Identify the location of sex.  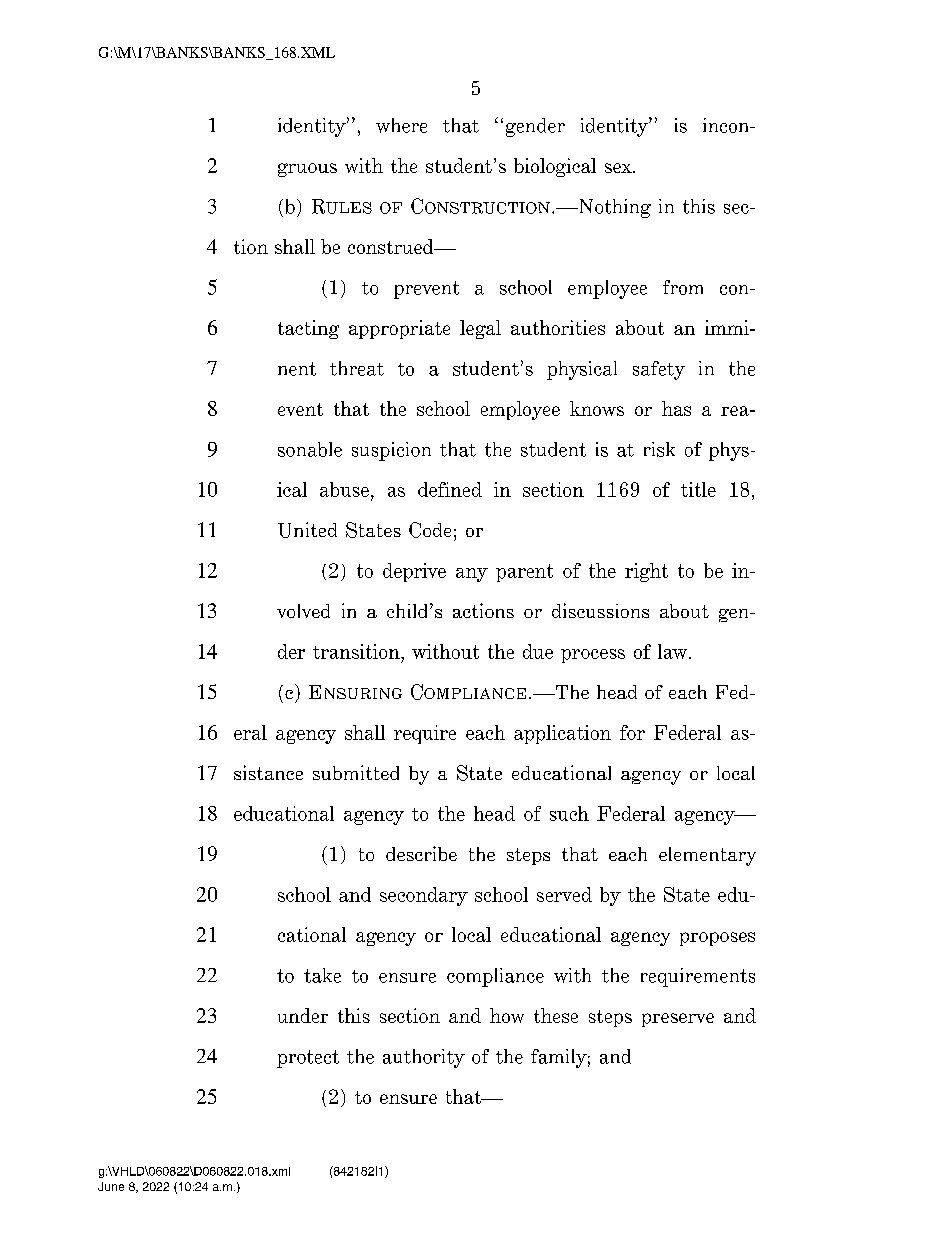
(619, 168).
